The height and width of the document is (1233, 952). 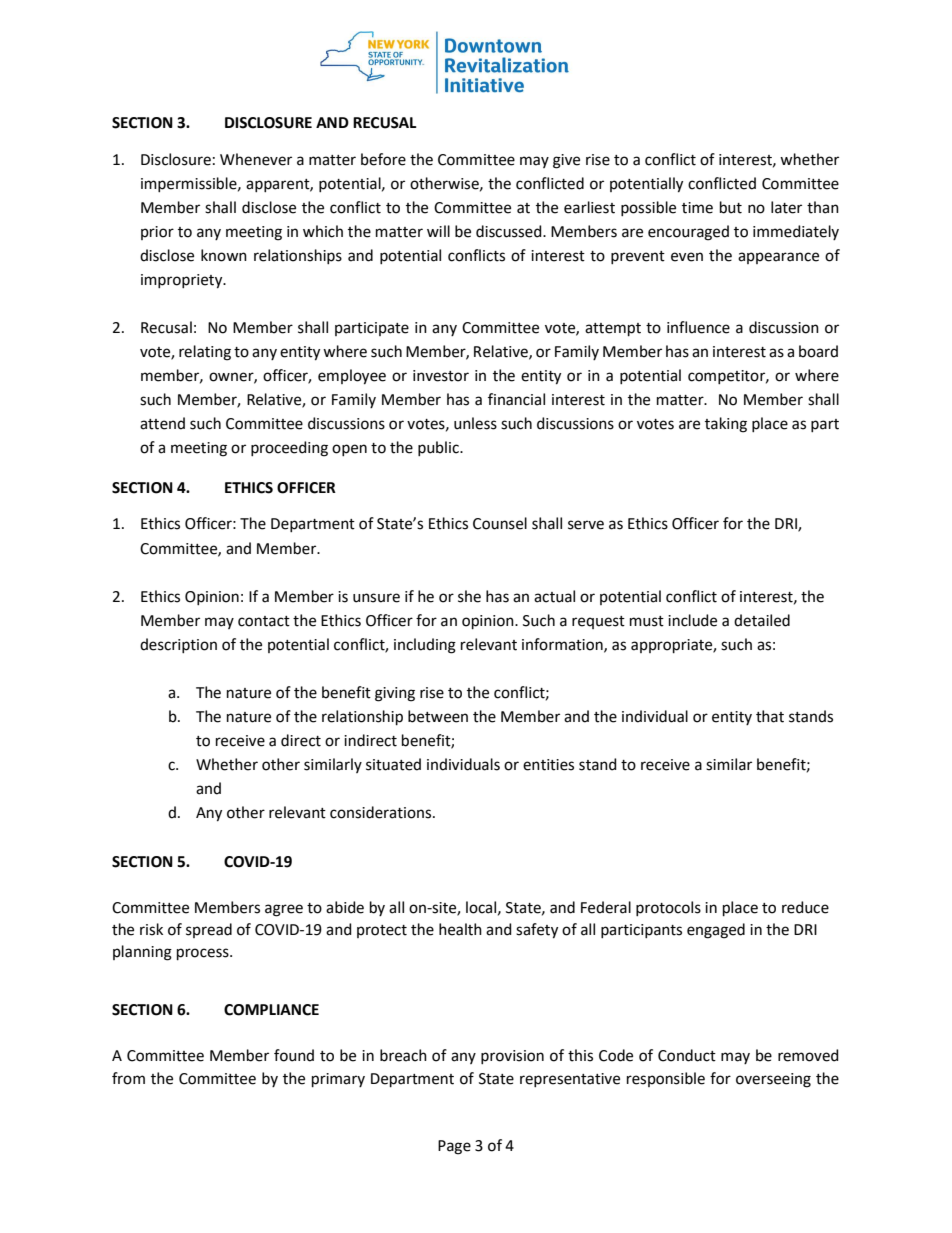 What do you see at coordinates (500, 523) in the document?
I see `Counsel` at bounding box center [500, 523].
